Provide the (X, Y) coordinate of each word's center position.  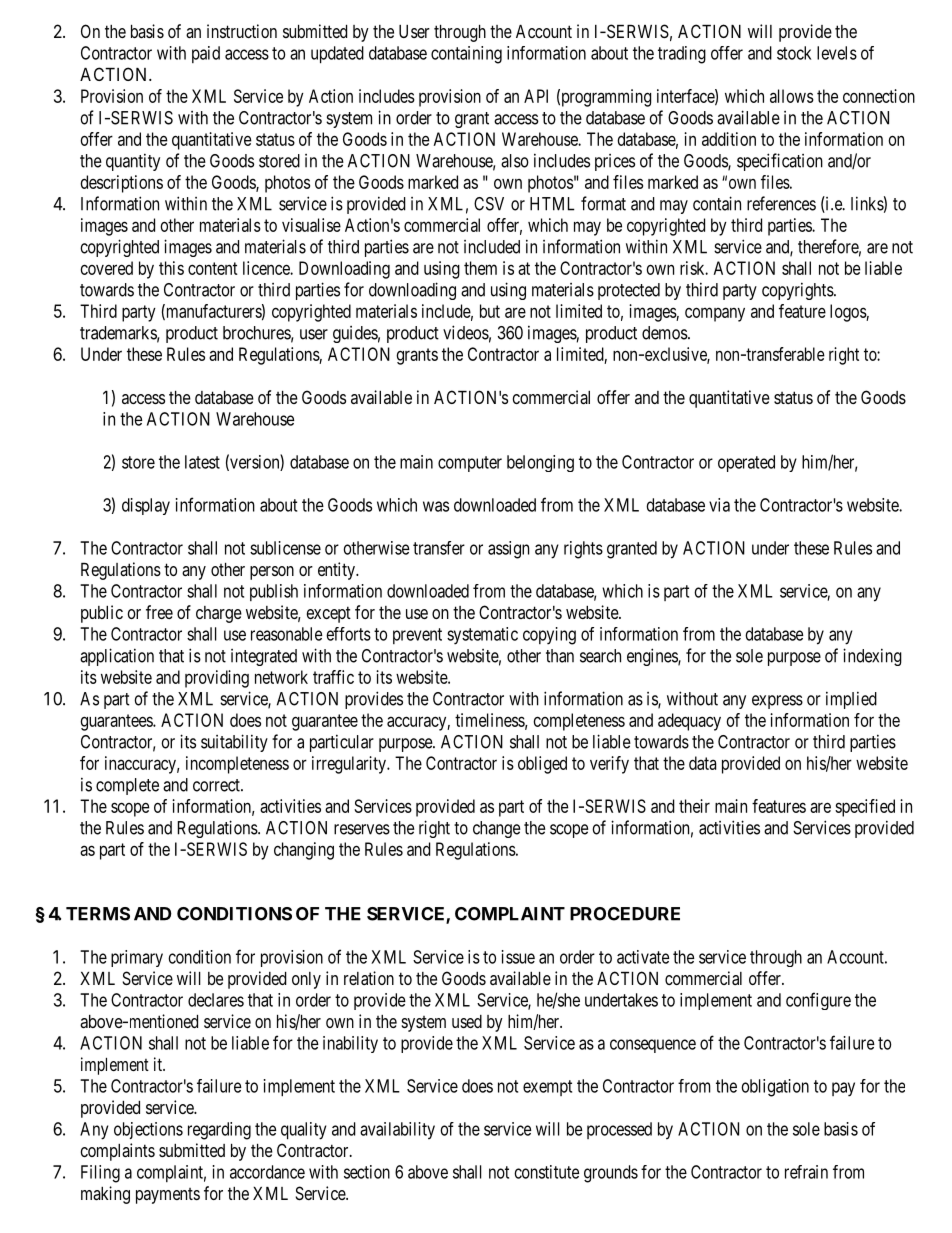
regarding (219, 1131)
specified (865, 808)
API (536, 96)
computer (470, 464)
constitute (546, 1172)
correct (217, 785)
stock (794, 53)
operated (746, 463)
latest (202, 462)
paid (206, 54)
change (496, 829)
